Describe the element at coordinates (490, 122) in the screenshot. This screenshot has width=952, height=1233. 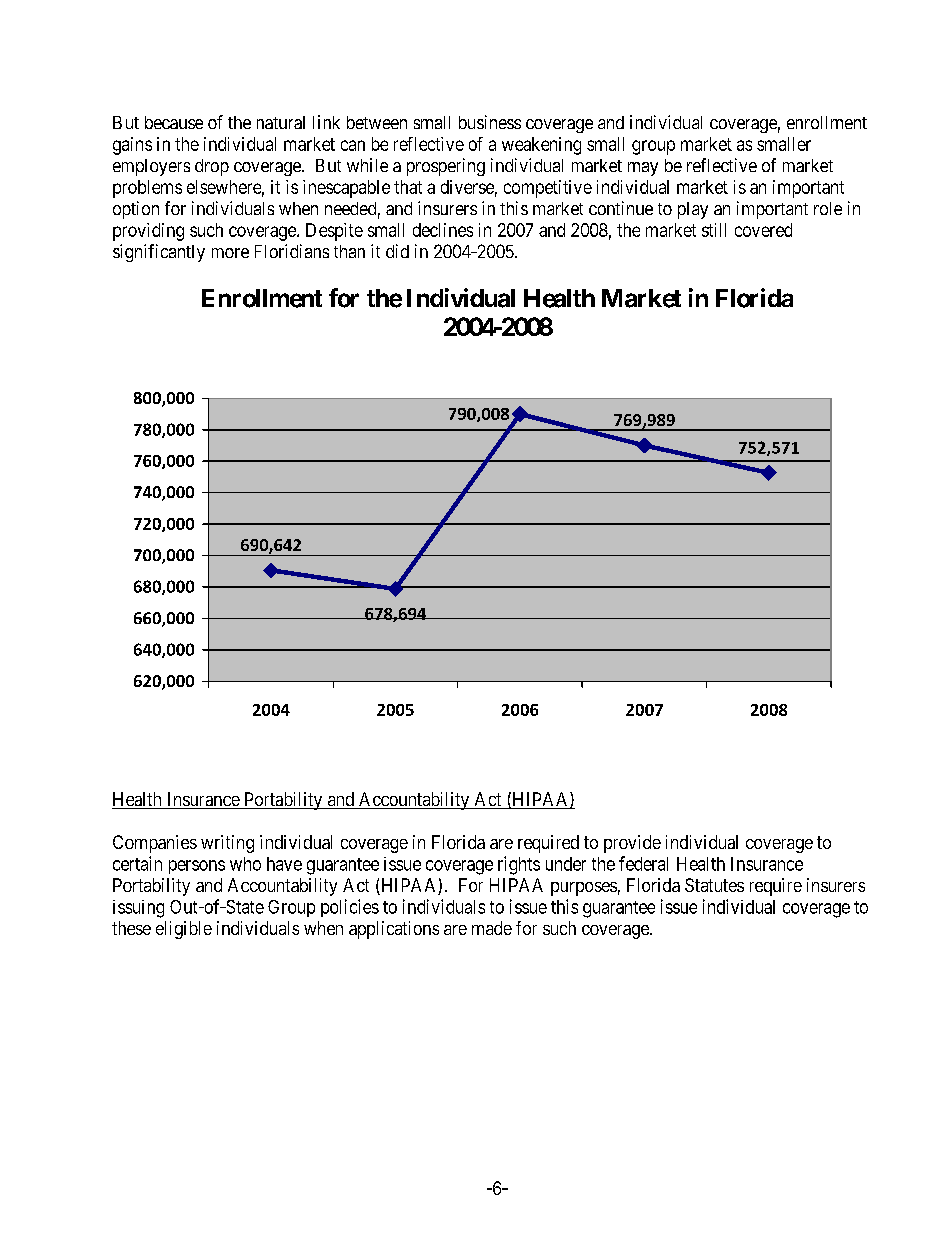
I see `business` at that location.
